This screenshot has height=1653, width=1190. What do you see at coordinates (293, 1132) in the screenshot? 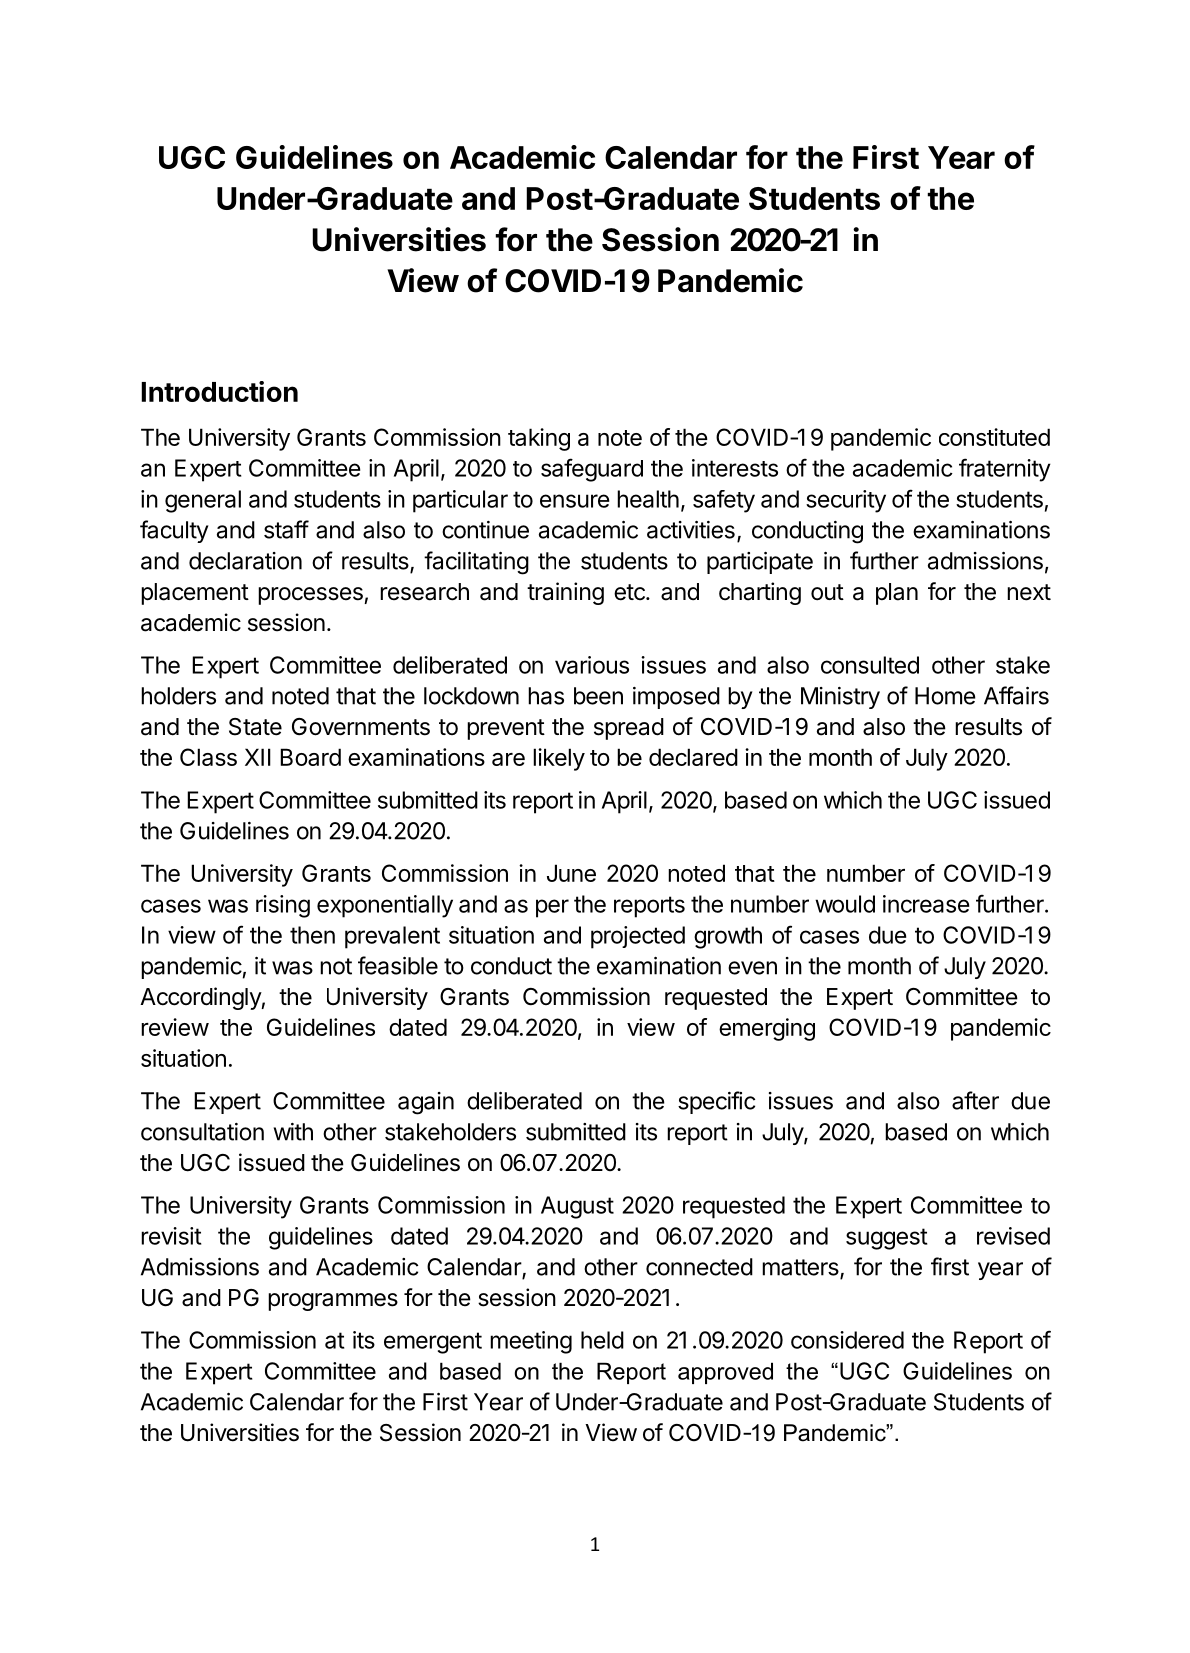
I see `with` at bounding box center [293, 1132].
